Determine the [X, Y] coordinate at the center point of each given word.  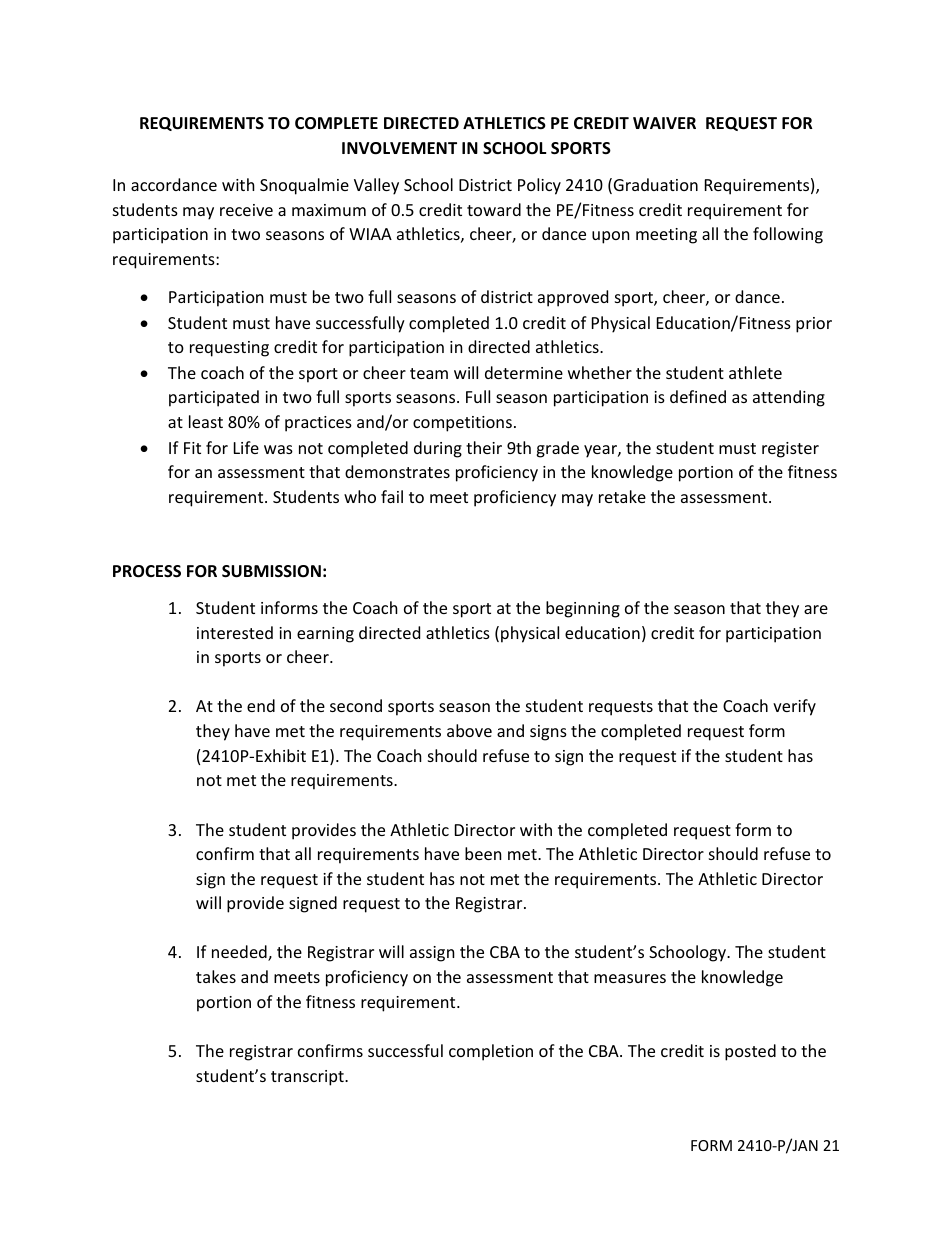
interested [235, 632]
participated [214, 398]
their [484, 447]
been [483, 853]
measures [630, 978]
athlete [755, 372]
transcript [308, 1078]
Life [246, 447]
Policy [539, 186]
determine [524, 372]
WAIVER [664, 123]
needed [240, 953]
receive [246, 210]
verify [794, 707]
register [790, 450]
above [469, 730]
